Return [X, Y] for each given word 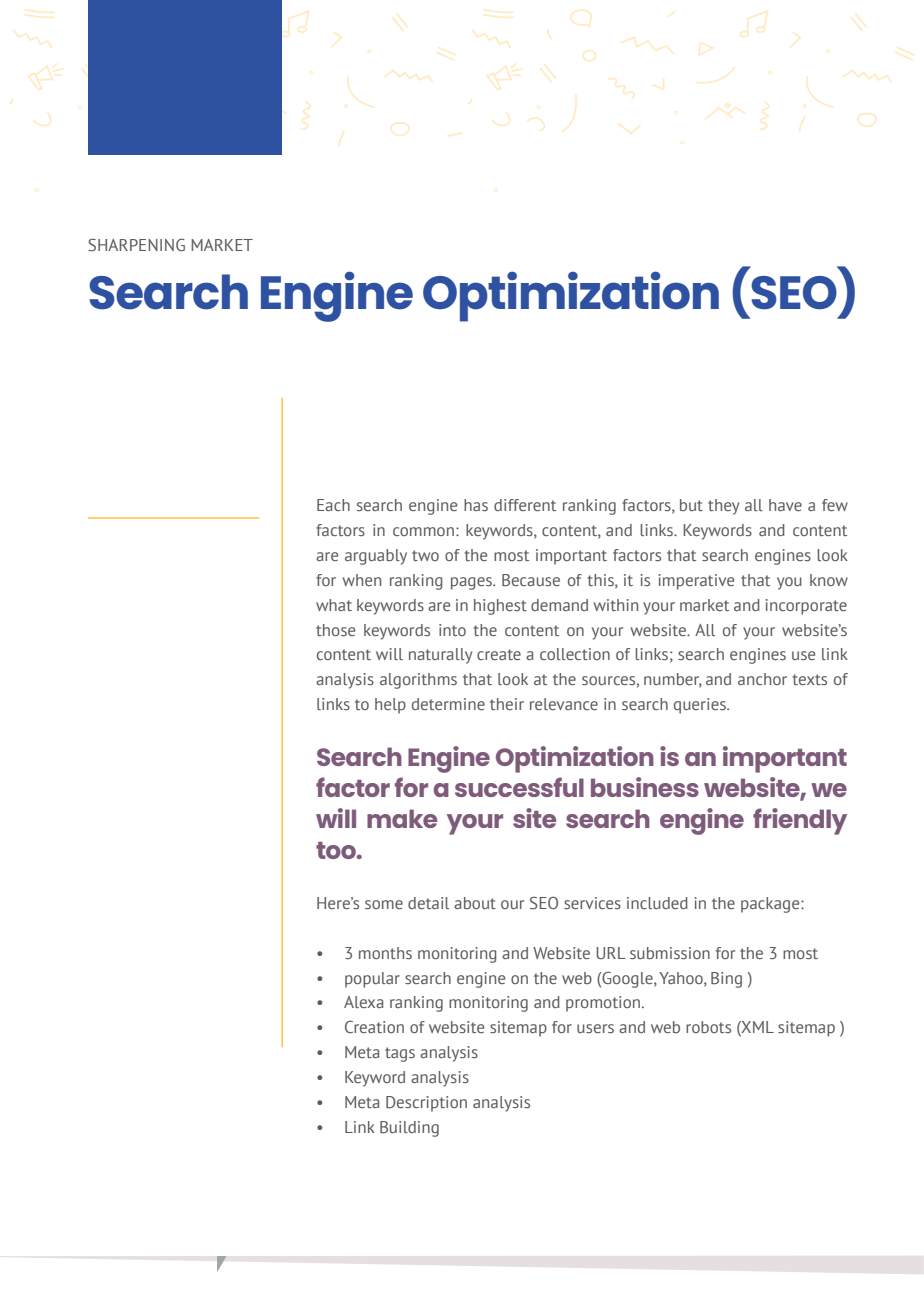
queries [701, 706]
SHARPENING [136, 244]
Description [426, 1104]
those [335, 630]
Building [409, 1129]
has [476, 505]
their [507, 704]
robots [708, 1027]
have [785, 505]
